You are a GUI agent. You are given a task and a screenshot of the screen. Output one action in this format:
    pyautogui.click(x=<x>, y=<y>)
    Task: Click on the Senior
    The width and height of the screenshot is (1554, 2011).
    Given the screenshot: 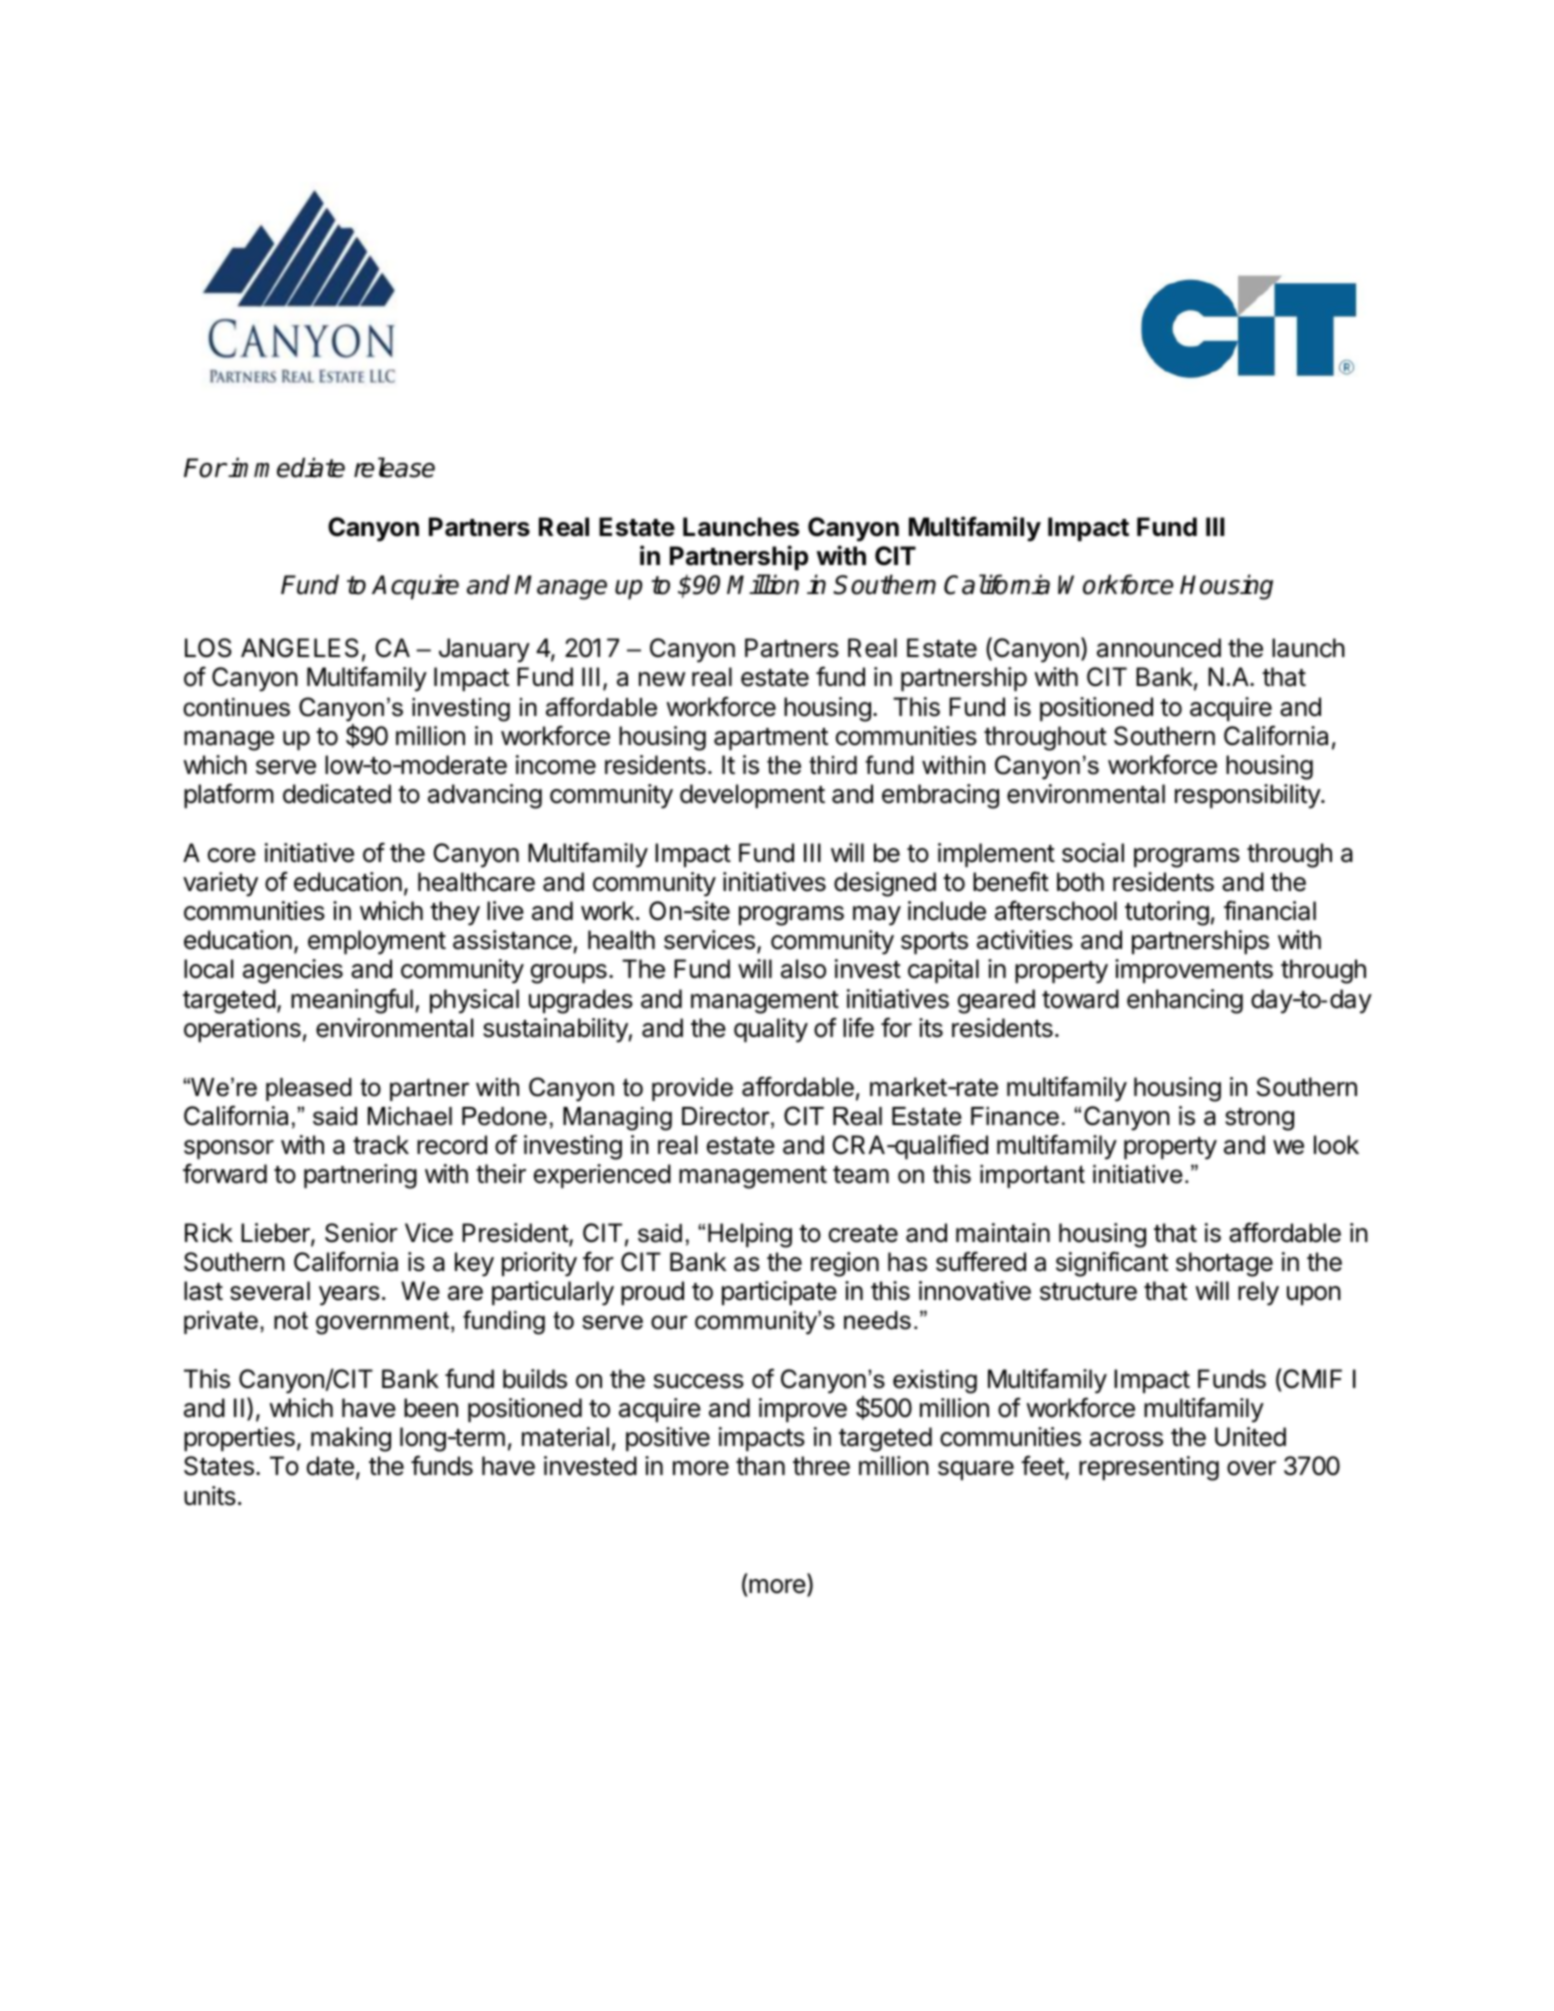 What is the action you would take?
    pyautogui.click(x=361, y=1233)
